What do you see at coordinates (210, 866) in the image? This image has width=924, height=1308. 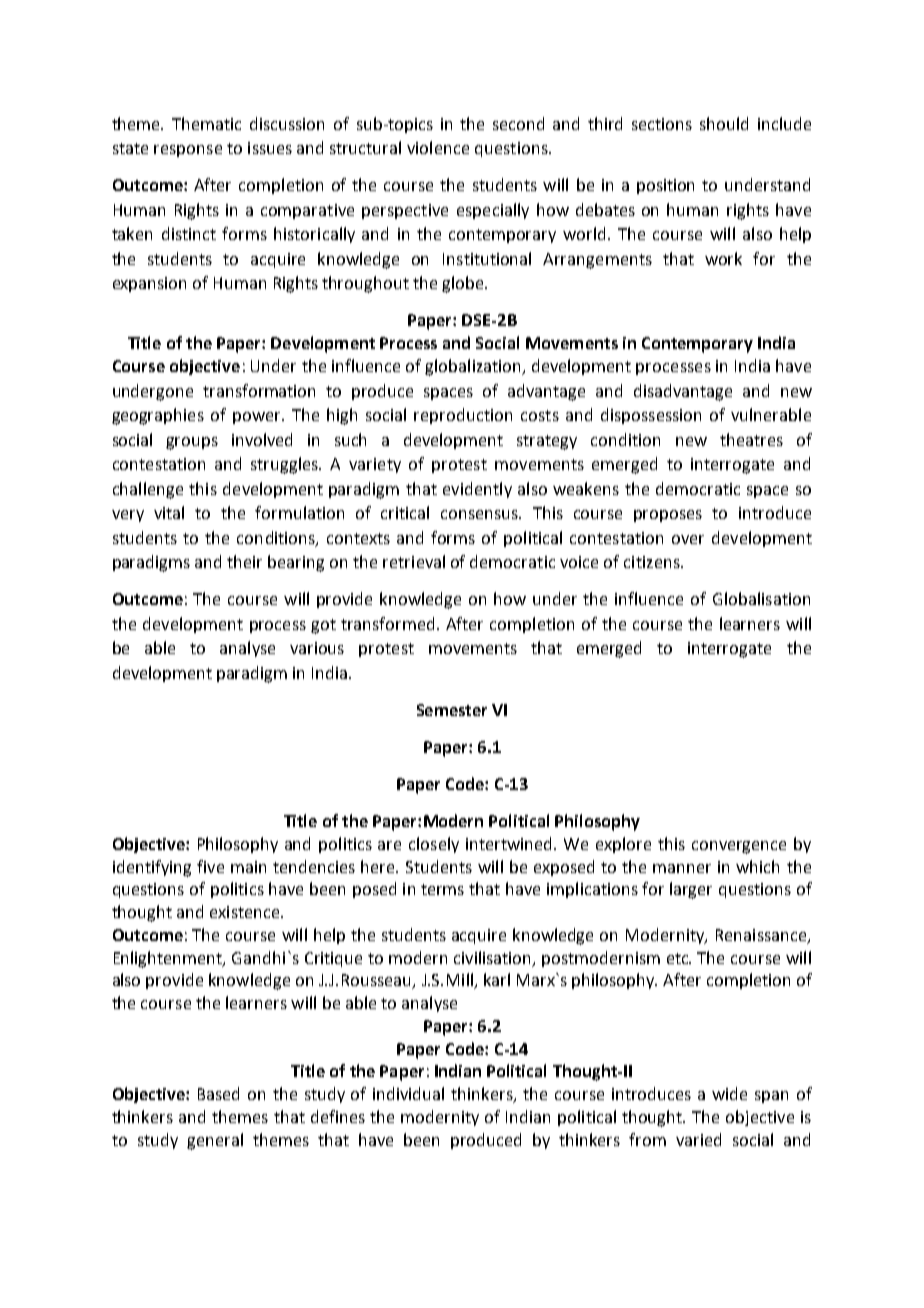 I see `five` at bounding box center [210, 866].
